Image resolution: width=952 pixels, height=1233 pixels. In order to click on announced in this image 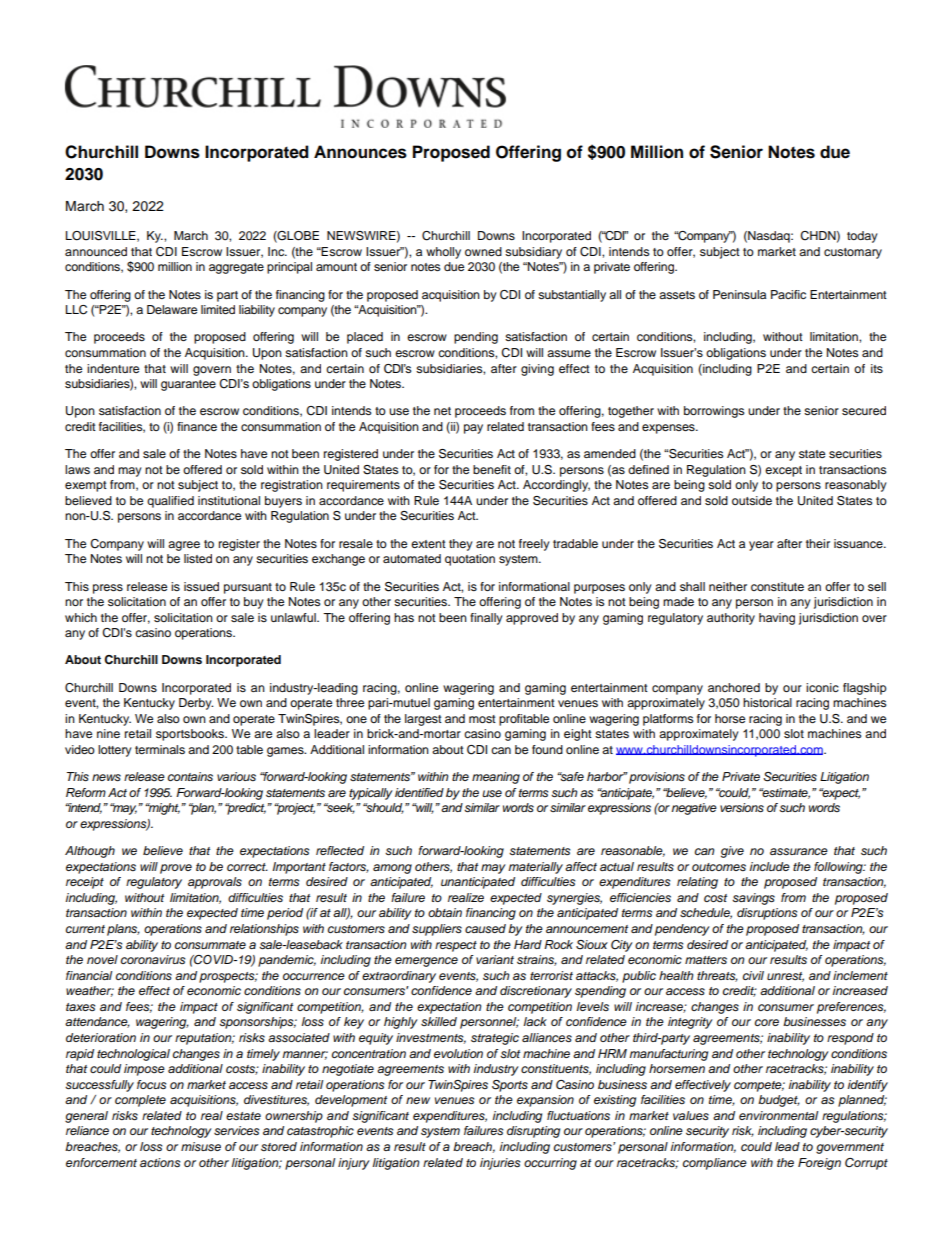, I will do `click(96, 251)`.
